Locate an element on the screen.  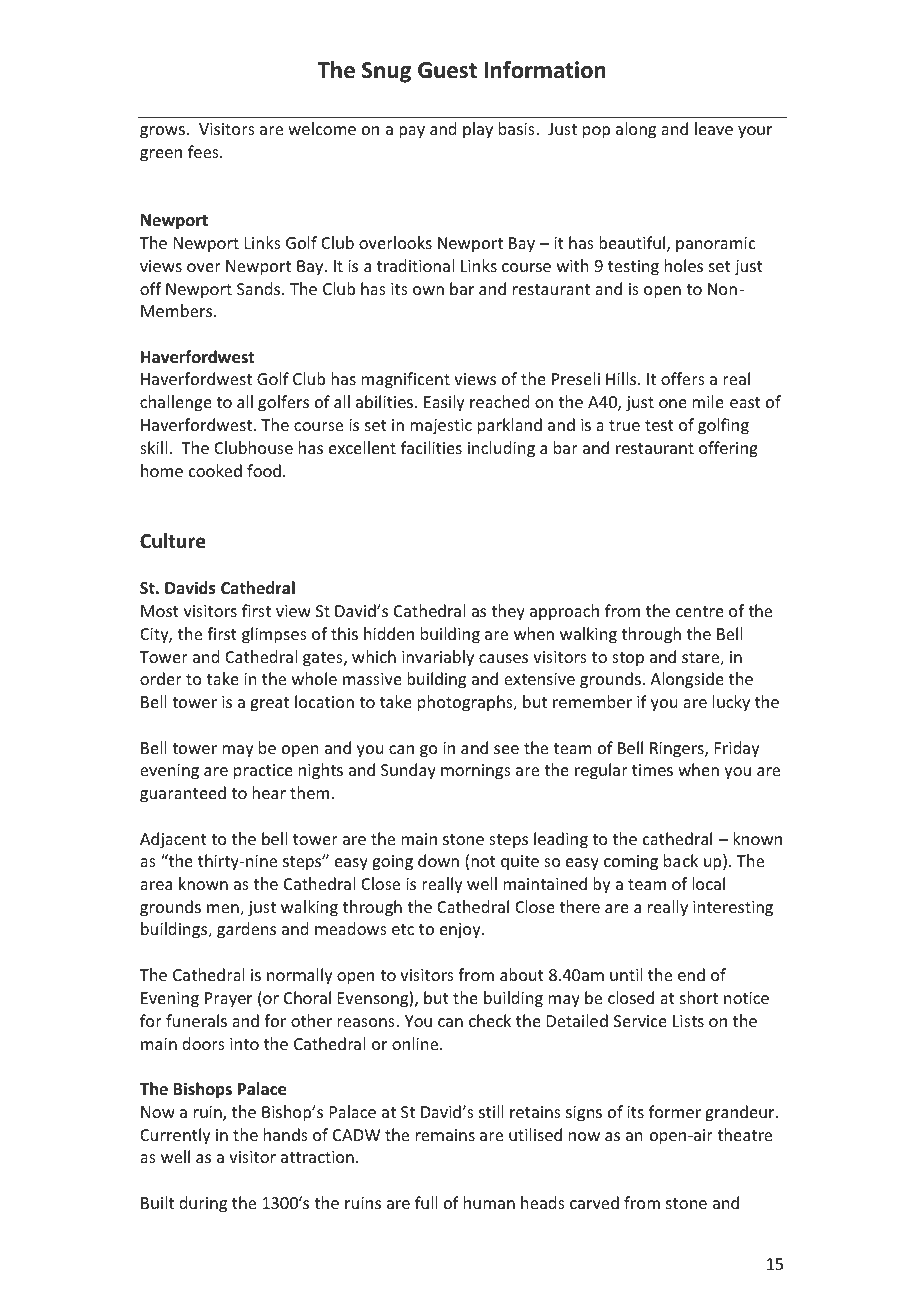
centre is located at coordinates (700, 611).
